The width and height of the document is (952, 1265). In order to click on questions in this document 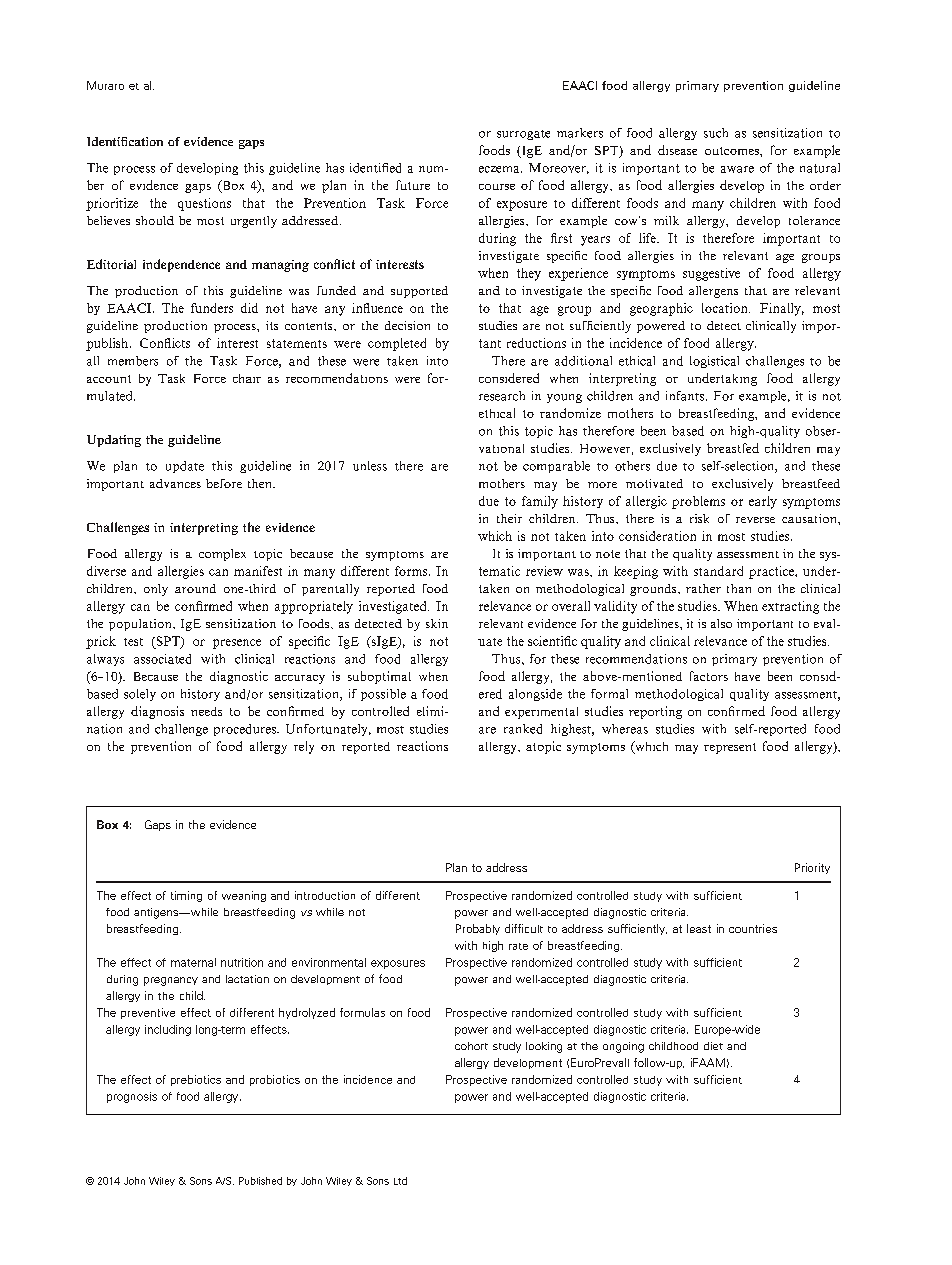, I will do `click(204, 204)`.
